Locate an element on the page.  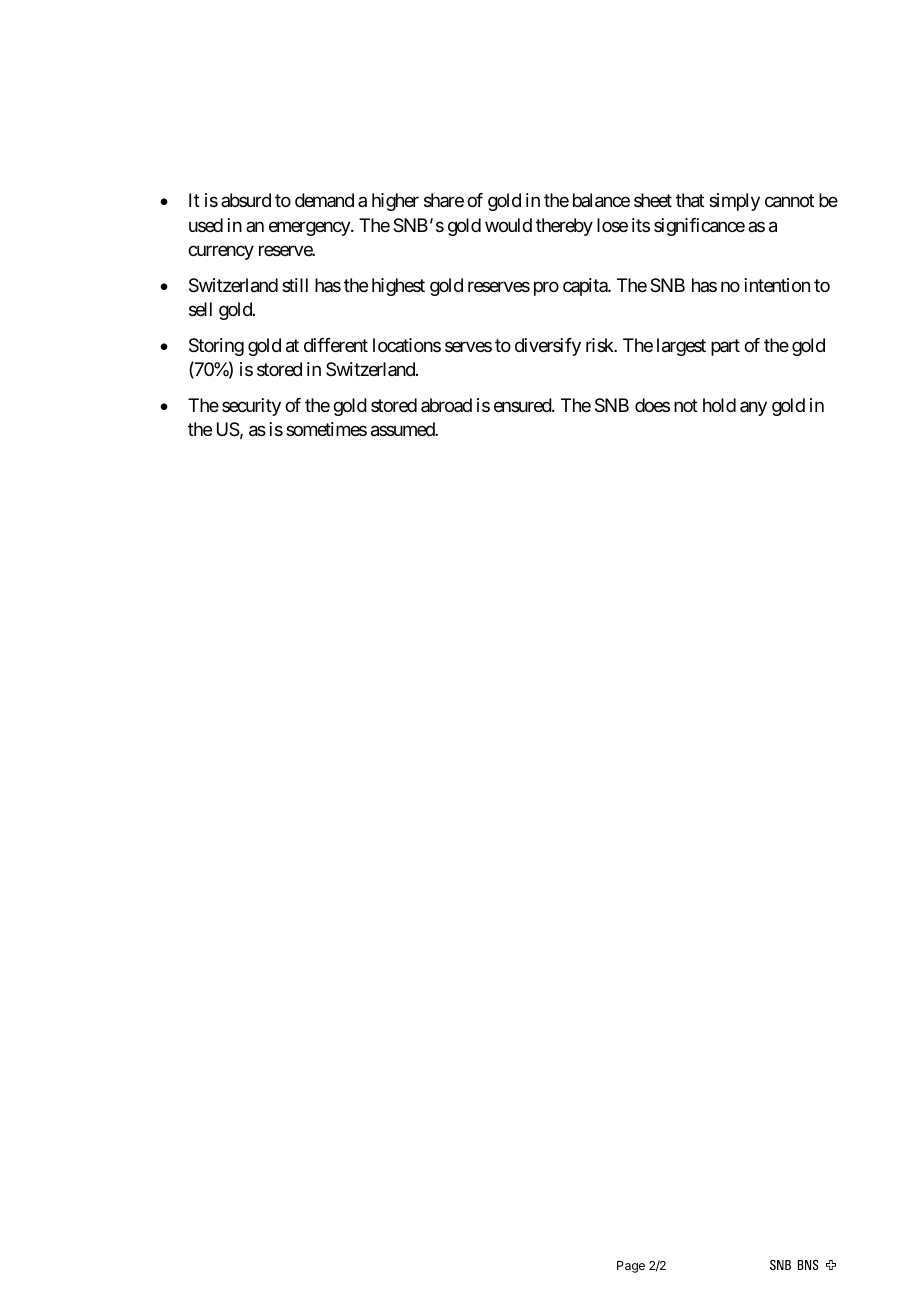
security is located at coordinates (251, 407).
